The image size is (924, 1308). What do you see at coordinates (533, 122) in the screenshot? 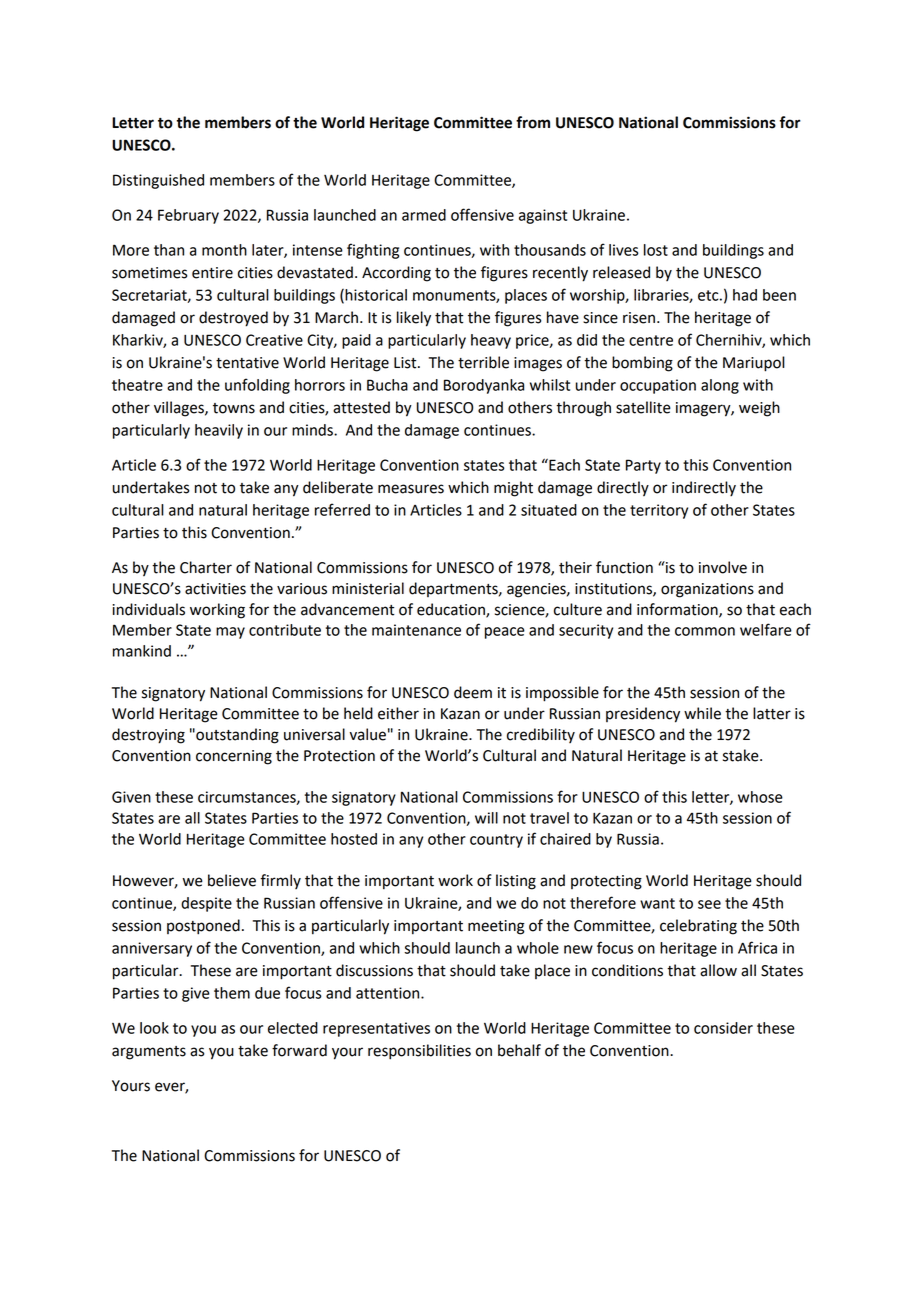
I see `from` at bounding box center [533, 122].
